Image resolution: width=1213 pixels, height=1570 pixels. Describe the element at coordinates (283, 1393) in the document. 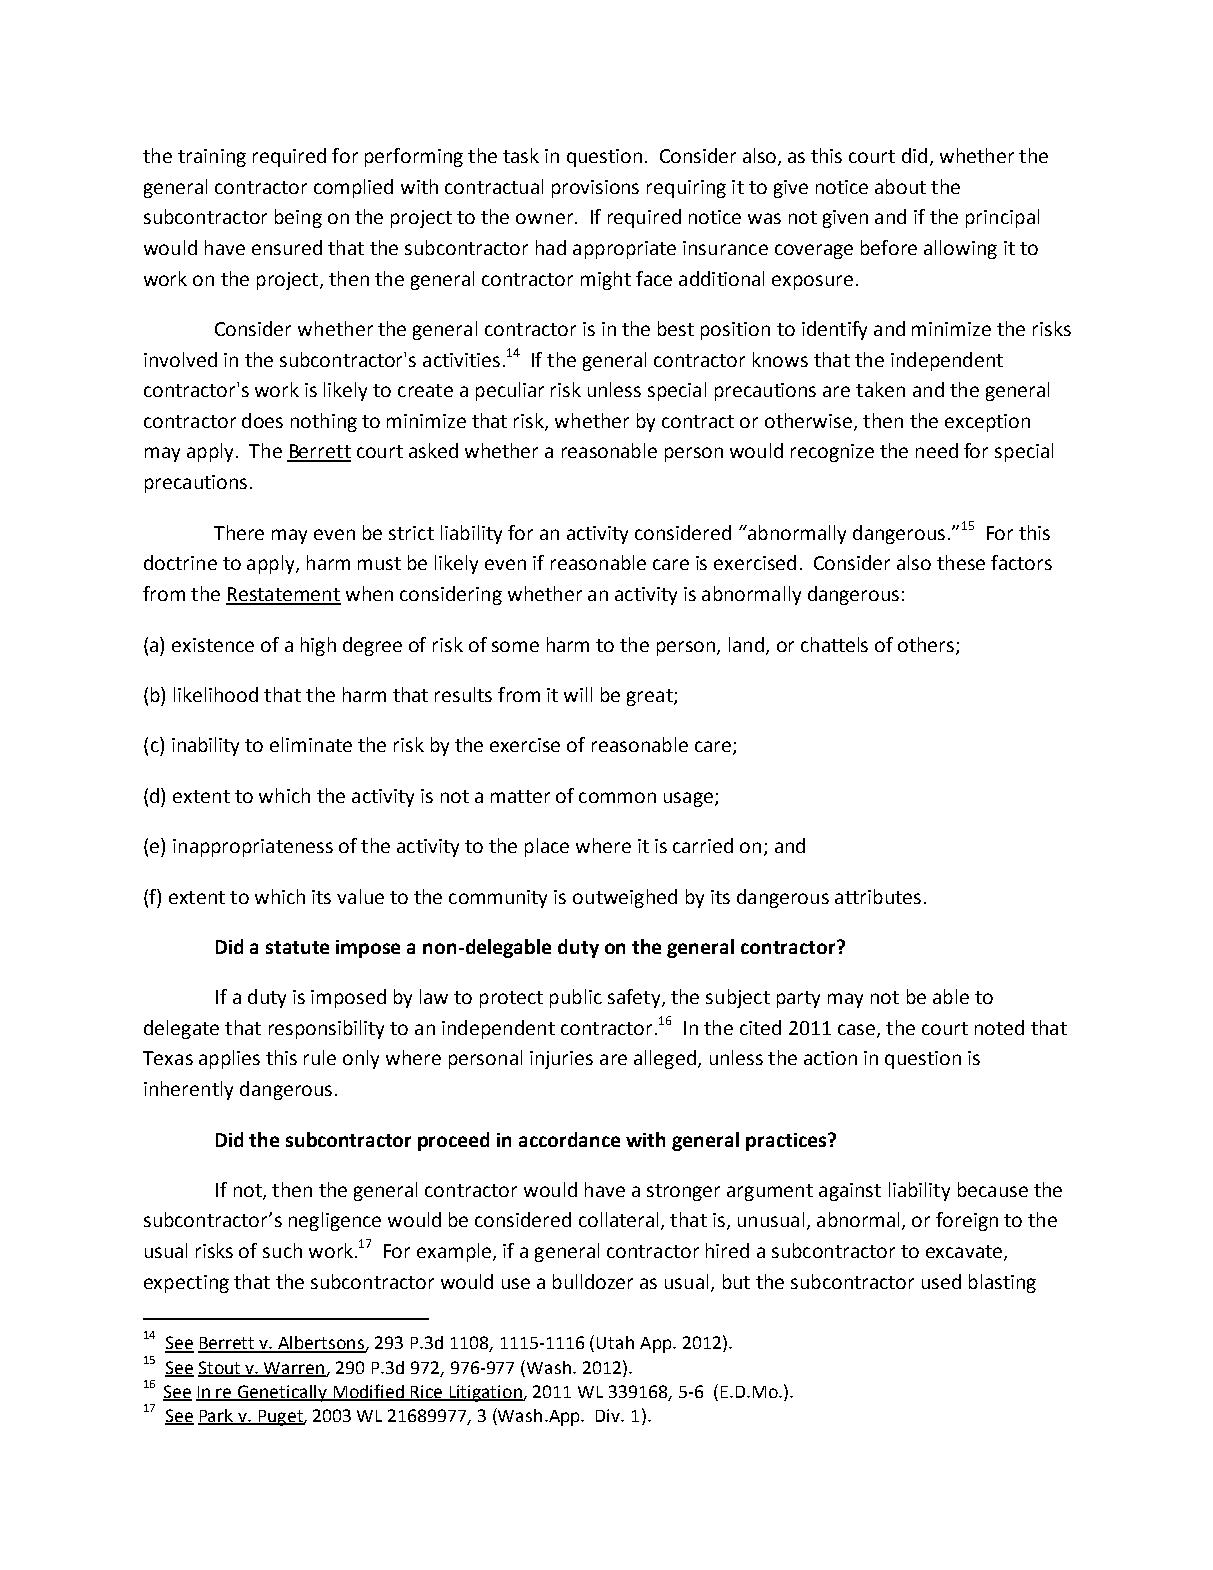

I see `Genetically` at that location.
